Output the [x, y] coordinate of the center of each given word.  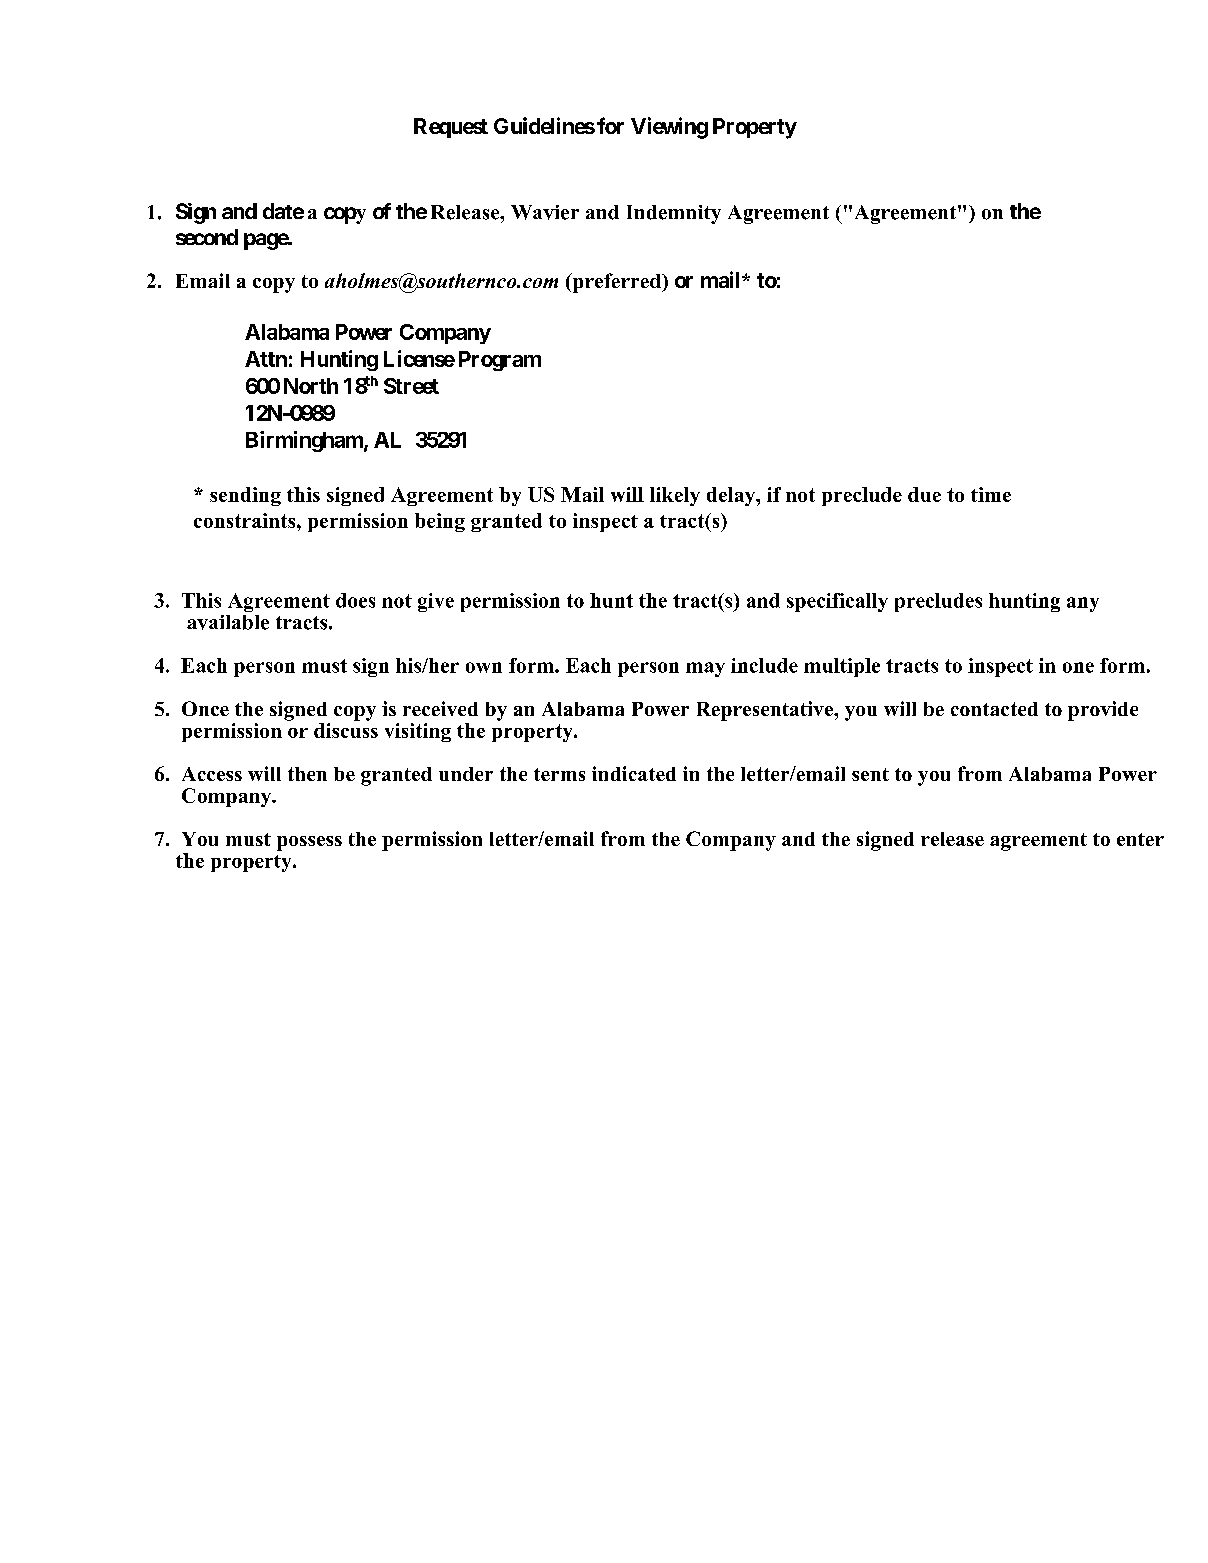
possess [309, 843]
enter [1140, 839]
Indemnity [674, 214]
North [311, 386]
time [991, 494]
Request [451, 128]
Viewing [669, 128]
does [355, 600]
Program [500, 361]
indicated [634, 773]
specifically [837, 602]
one [1078, 667]
